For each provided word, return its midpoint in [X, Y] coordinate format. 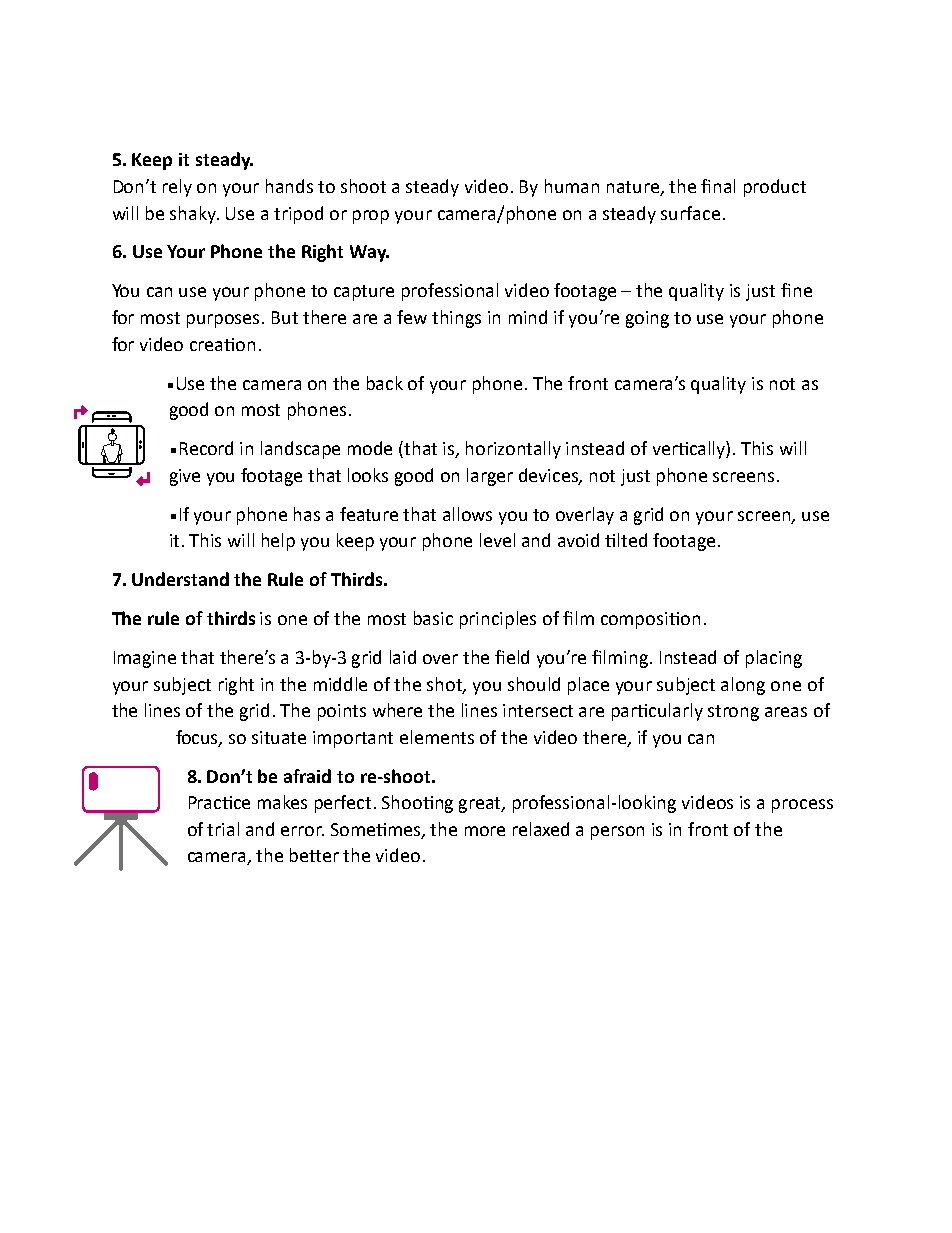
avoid [578, 540]
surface [690, 213]
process [802, 806]
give [185, 477]
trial [223, 829]
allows [467, 514]
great [481, 805]
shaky [194, 215]
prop [371, 217]
